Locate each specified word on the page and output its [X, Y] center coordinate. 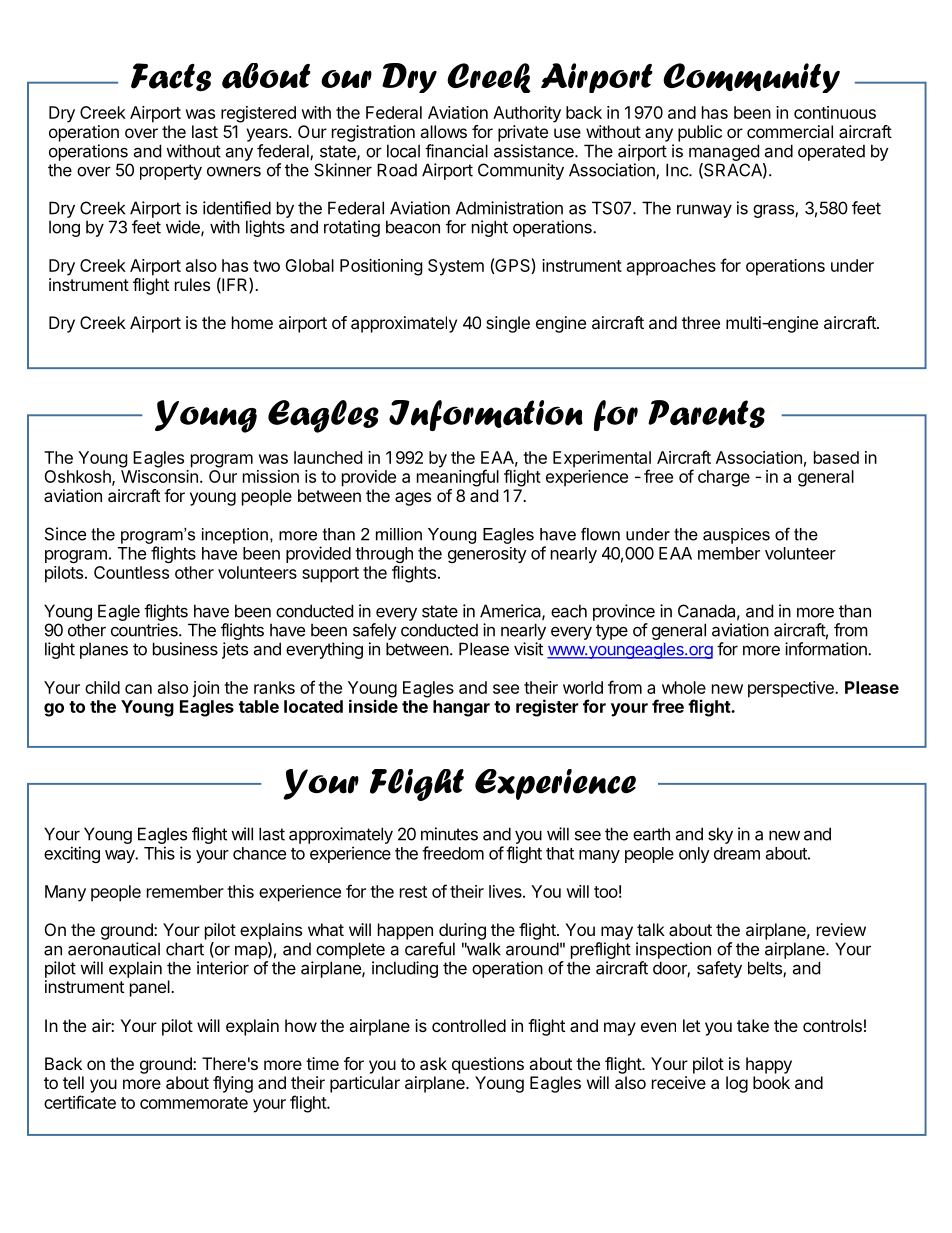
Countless [131, 572]
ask [433, 1063]
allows [443, 131]
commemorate [194, 1103]
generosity [487, 555]
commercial [790, 131]
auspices [736, 536]
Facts [171, 77]
